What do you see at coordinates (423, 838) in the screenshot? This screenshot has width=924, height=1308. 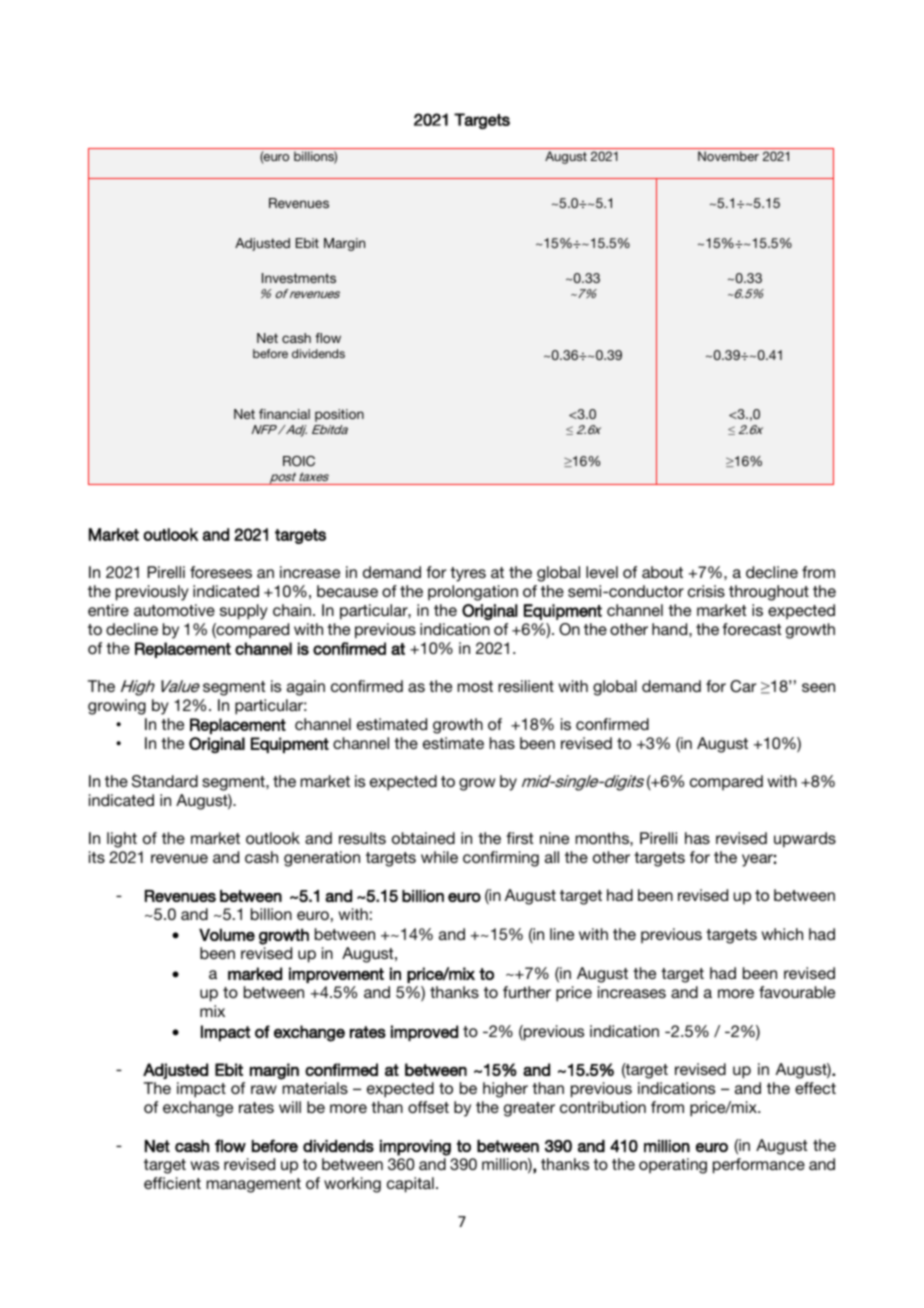 I see `obtained` at bounding box center [423, 838].
